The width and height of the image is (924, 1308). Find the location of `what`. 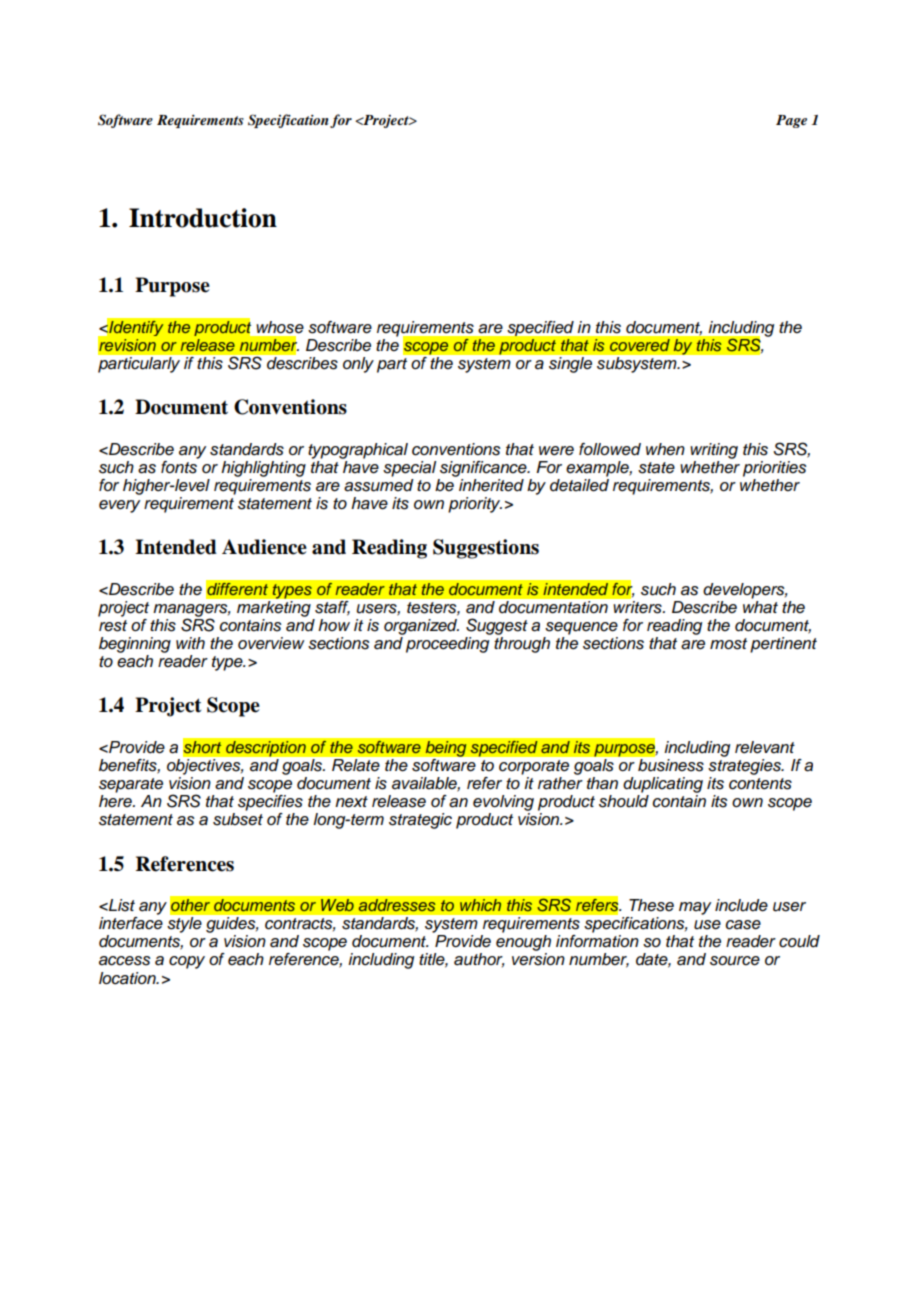

what is located at coordinates (760, 606).
